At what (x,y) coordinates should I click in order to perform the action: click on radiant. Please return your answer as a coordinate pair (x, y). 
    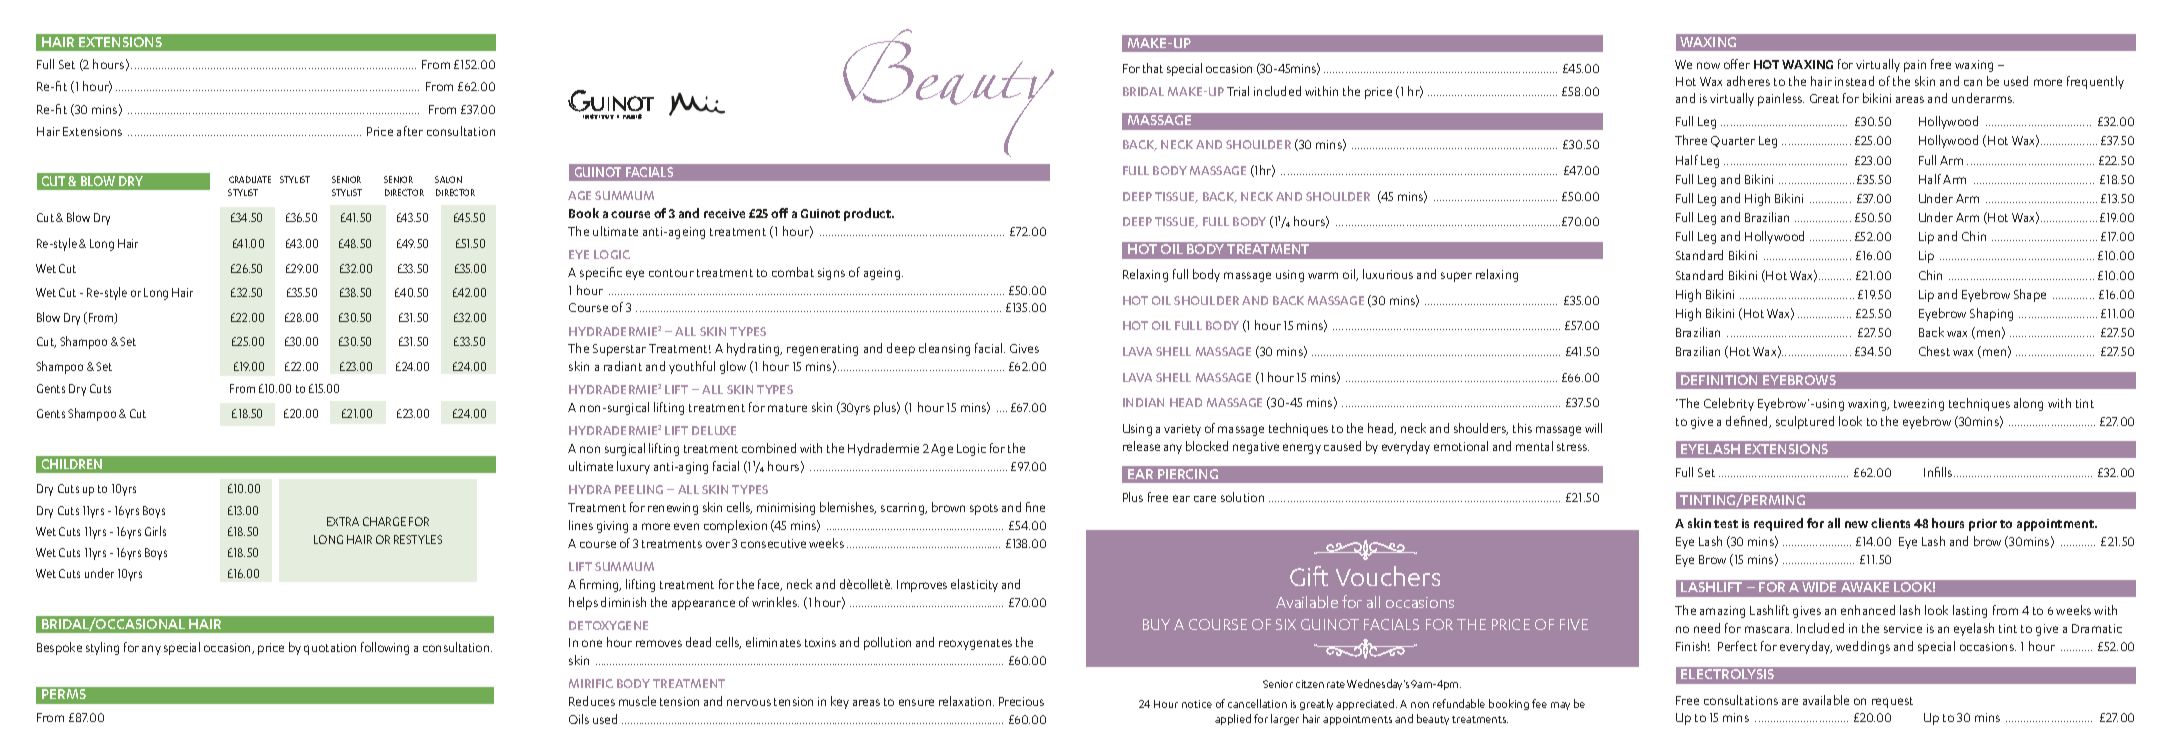
    Looking at the image, I should click on (623, 366).
